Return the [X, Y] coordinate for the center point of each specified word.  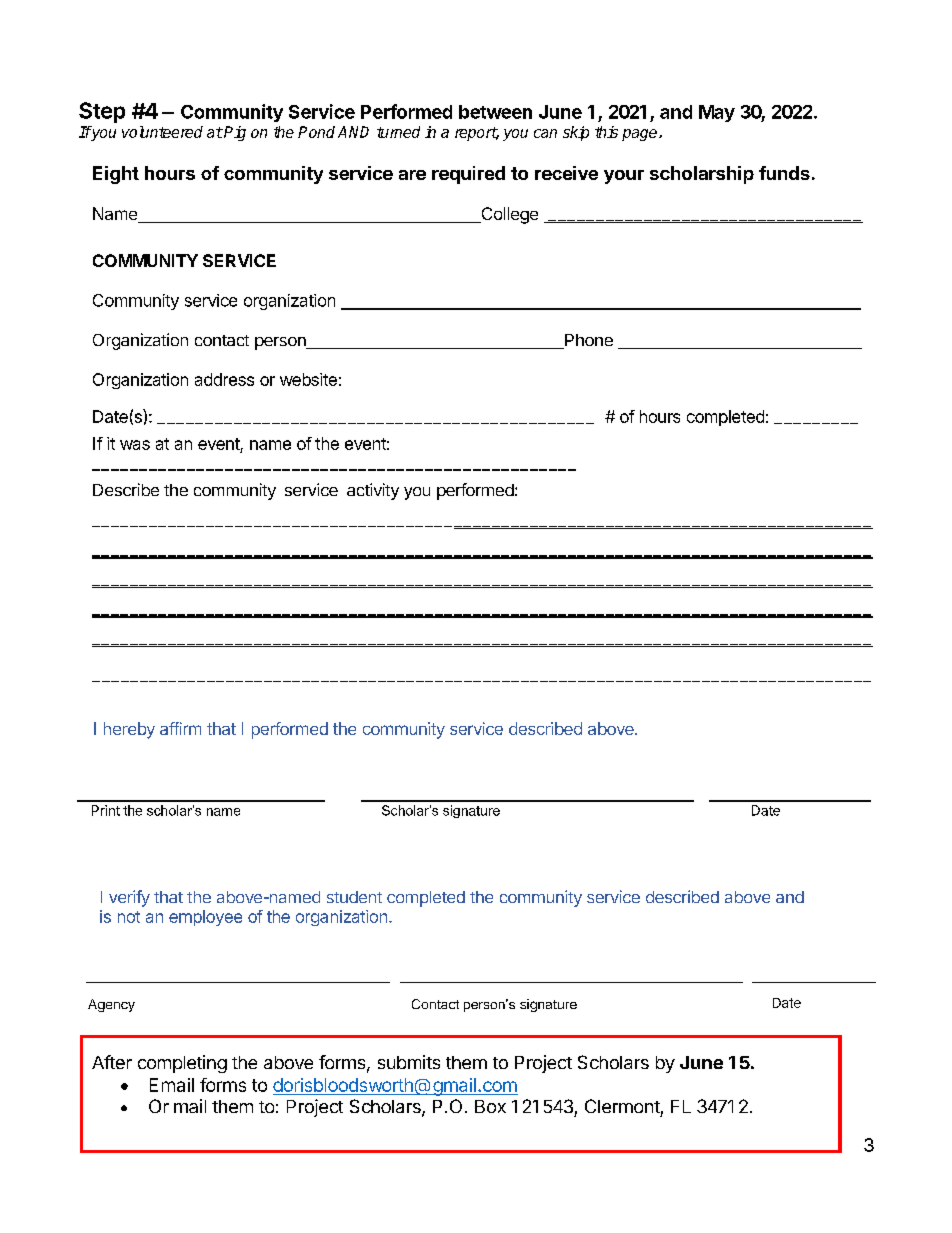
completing [182, 1064]
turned [398, 132]
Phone [588, 341]
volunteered [162, 132]
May [717, 113]
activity [373, 491]
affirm [180, 728]
